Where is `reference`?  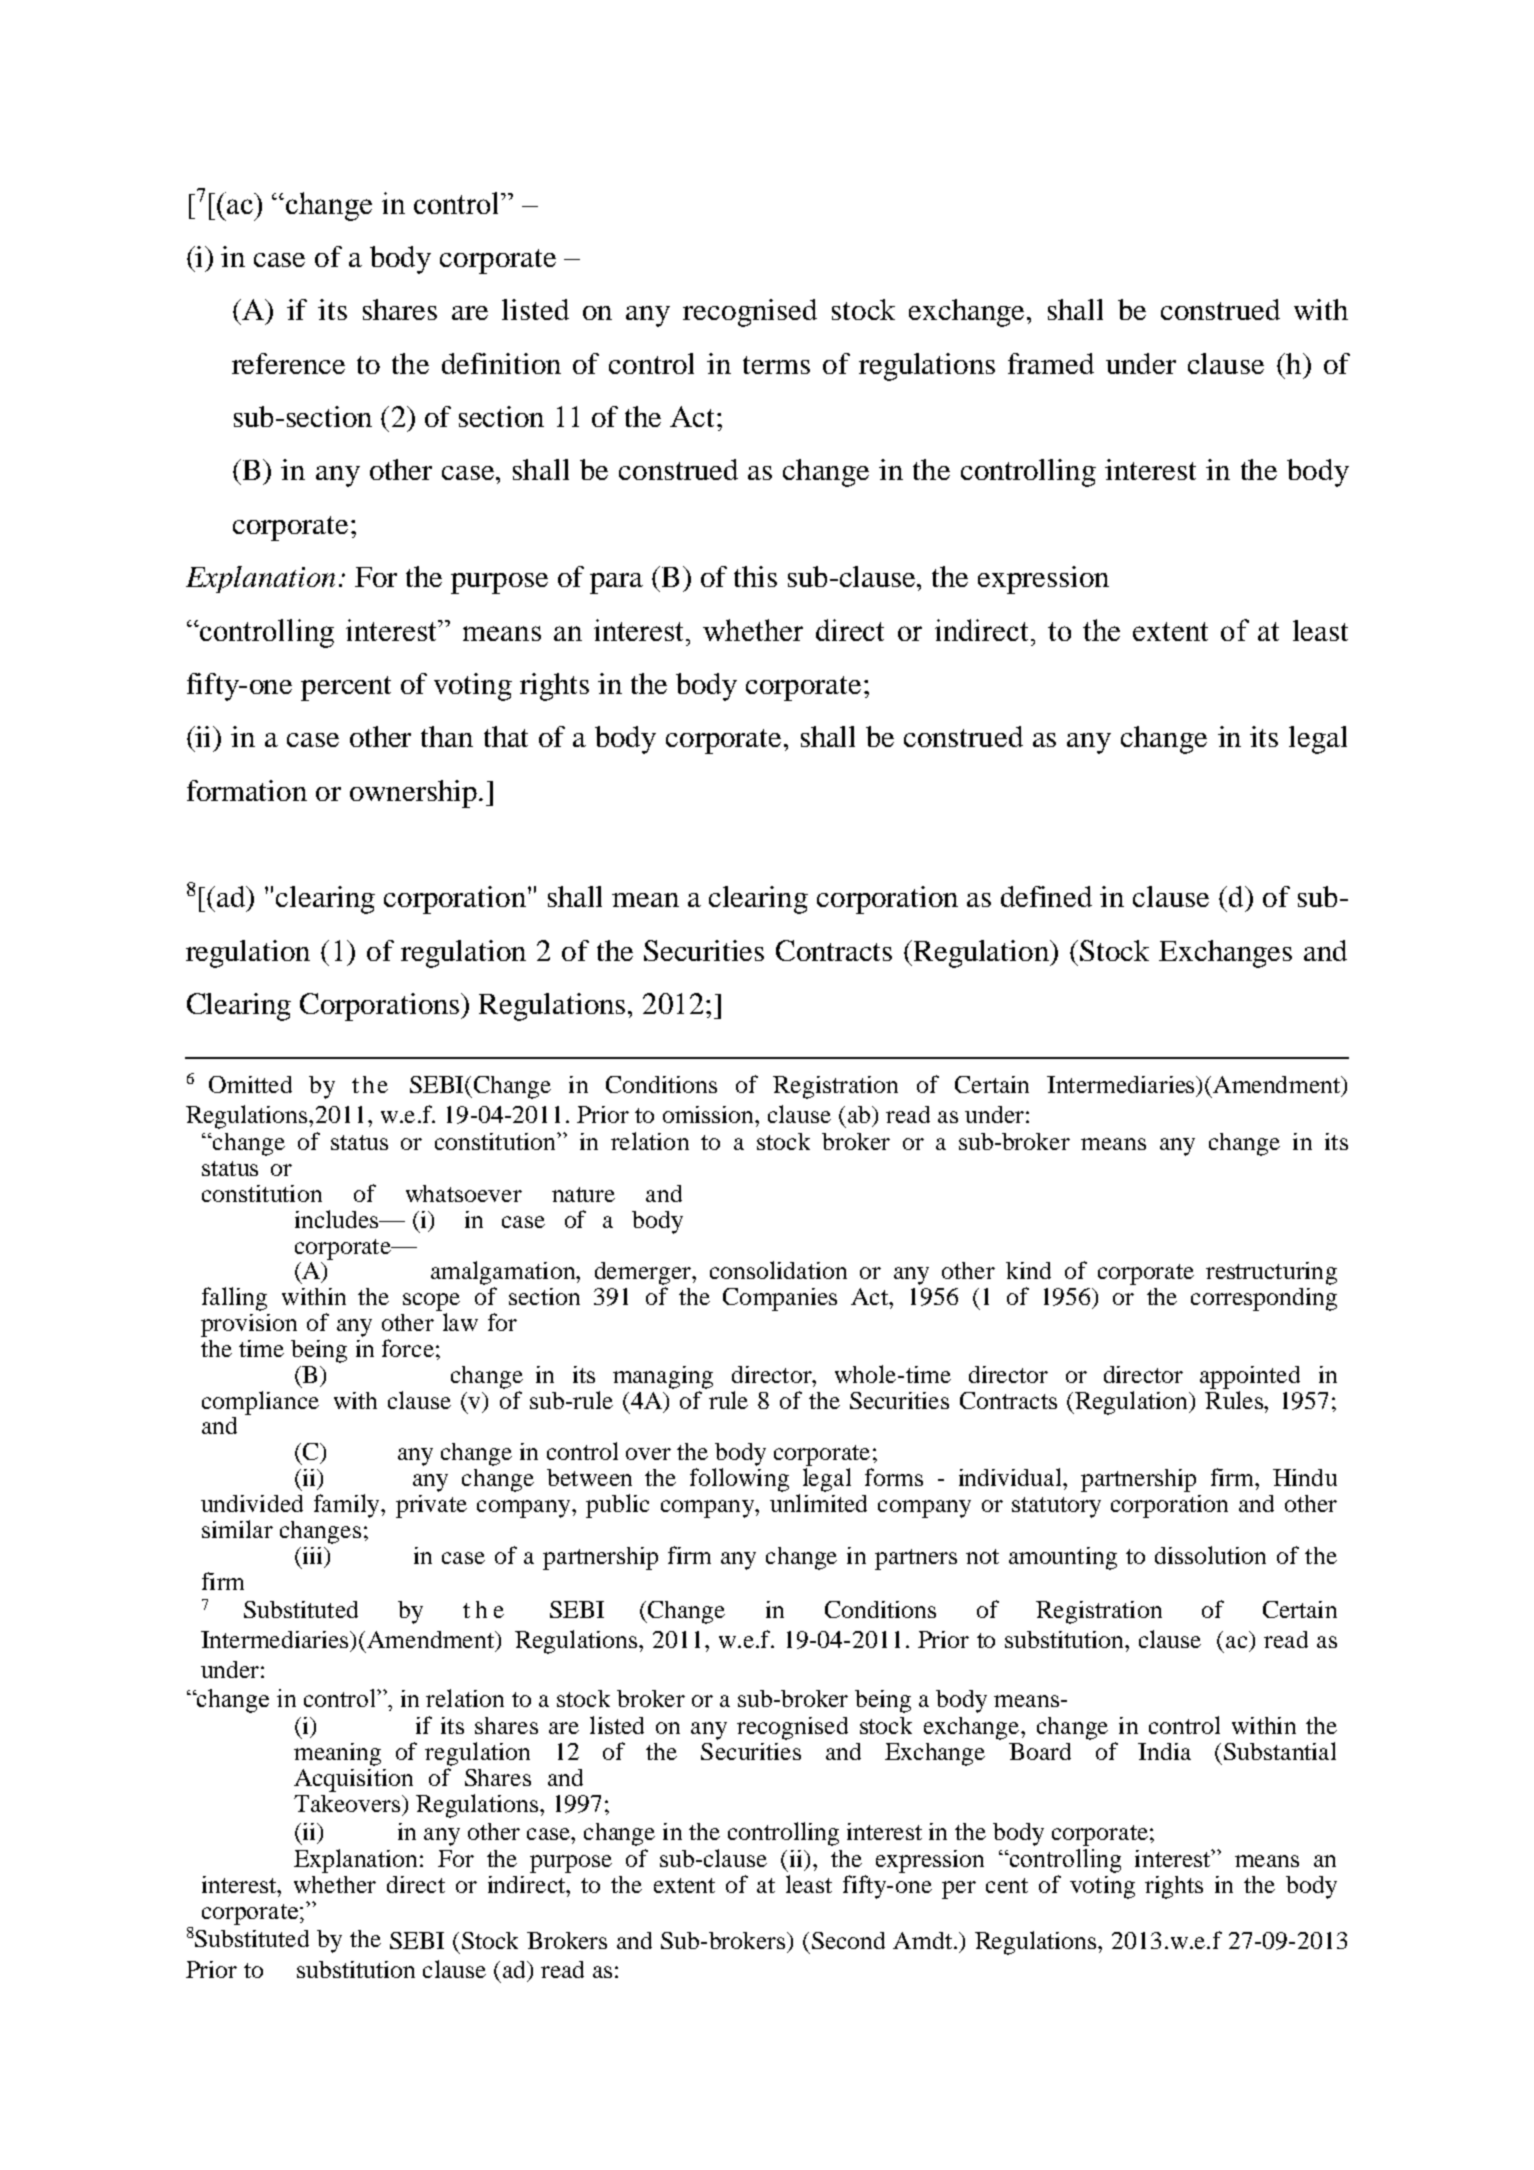
reference is located at coordinates (288, 363).
